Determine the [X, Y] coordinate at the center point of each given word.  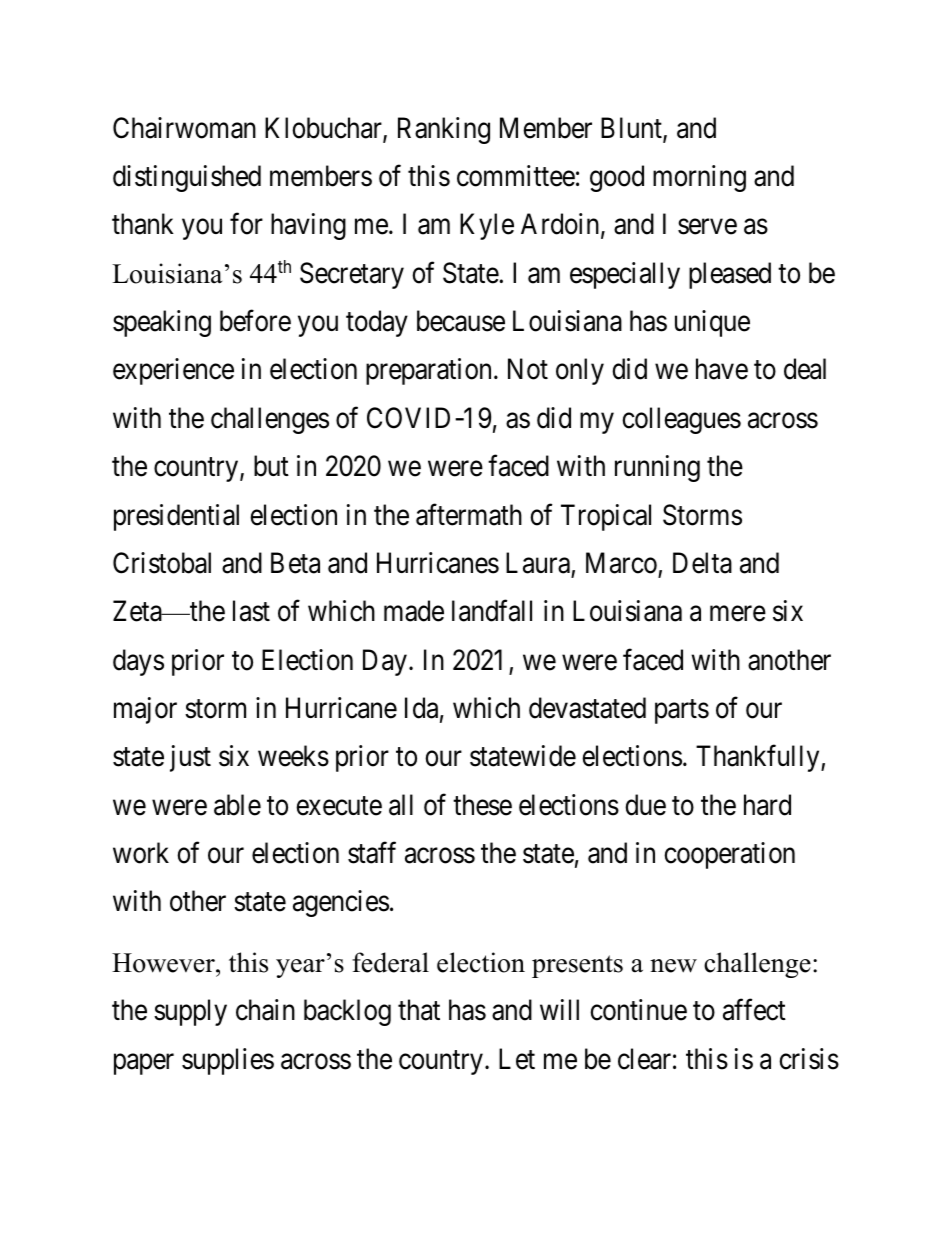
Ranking [444, 130]
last [251, 611]
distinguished [187, 178]
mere [738, 614]
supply [190, 1012]
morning [699, 178]
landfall [492, 611]
